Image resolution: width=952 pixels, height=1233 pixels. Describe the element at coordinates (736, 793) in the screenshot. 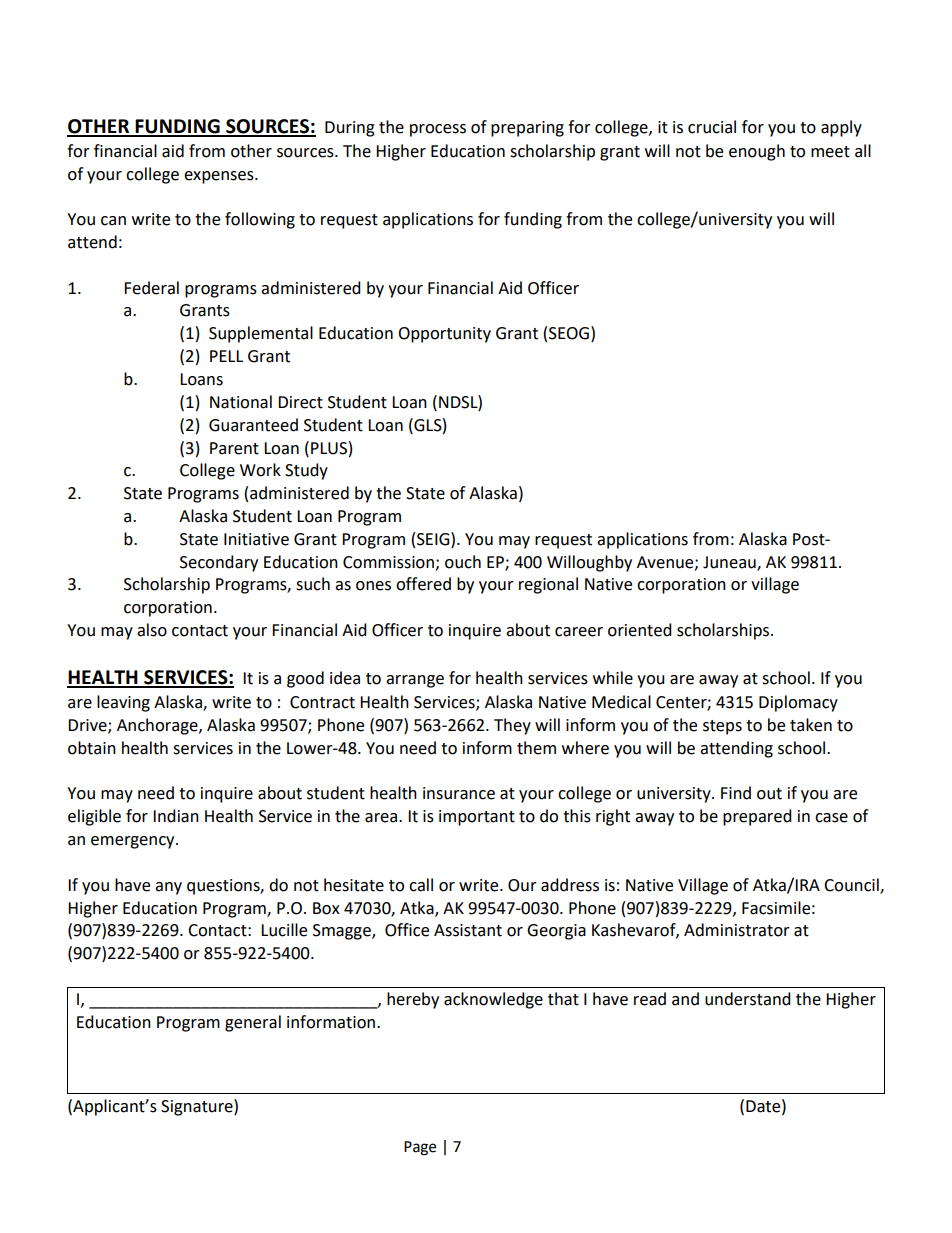

I see `Find` at that location.
